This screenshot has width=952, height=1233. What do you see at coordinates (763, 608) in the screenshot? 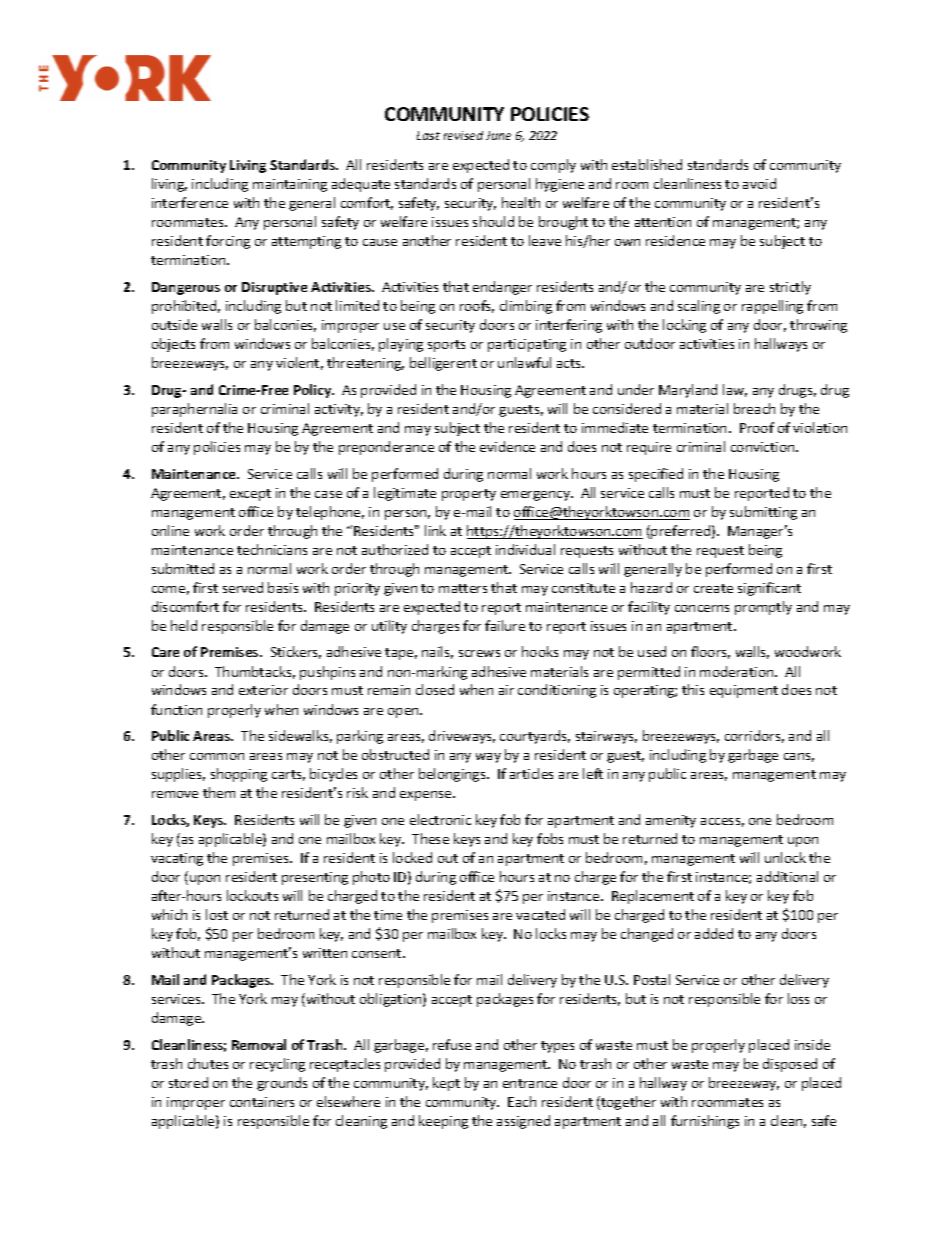
I see `promptly` at bounding box center [763, 608].
